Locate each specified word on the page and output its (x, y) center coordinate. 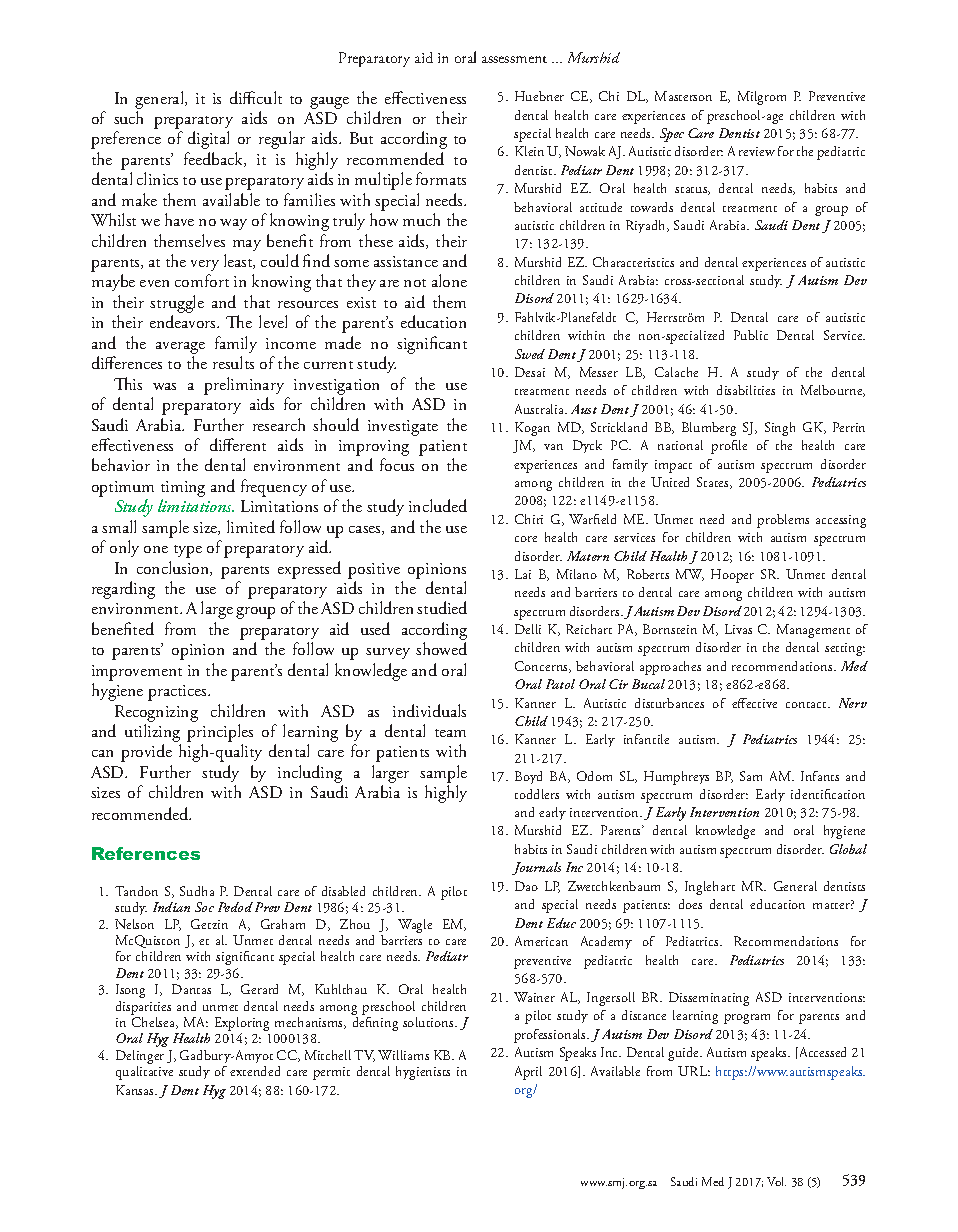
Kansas (136, 1090)
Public (751, 335)
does (690, 904)
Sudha (197, 891)
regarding (123, 590)
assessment (514, 59)
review (757, 151)
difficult (256, 97)
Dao (526, 886)
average (180, 349)
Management (813, 631)
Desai (530, 372)
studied (442, 607)
